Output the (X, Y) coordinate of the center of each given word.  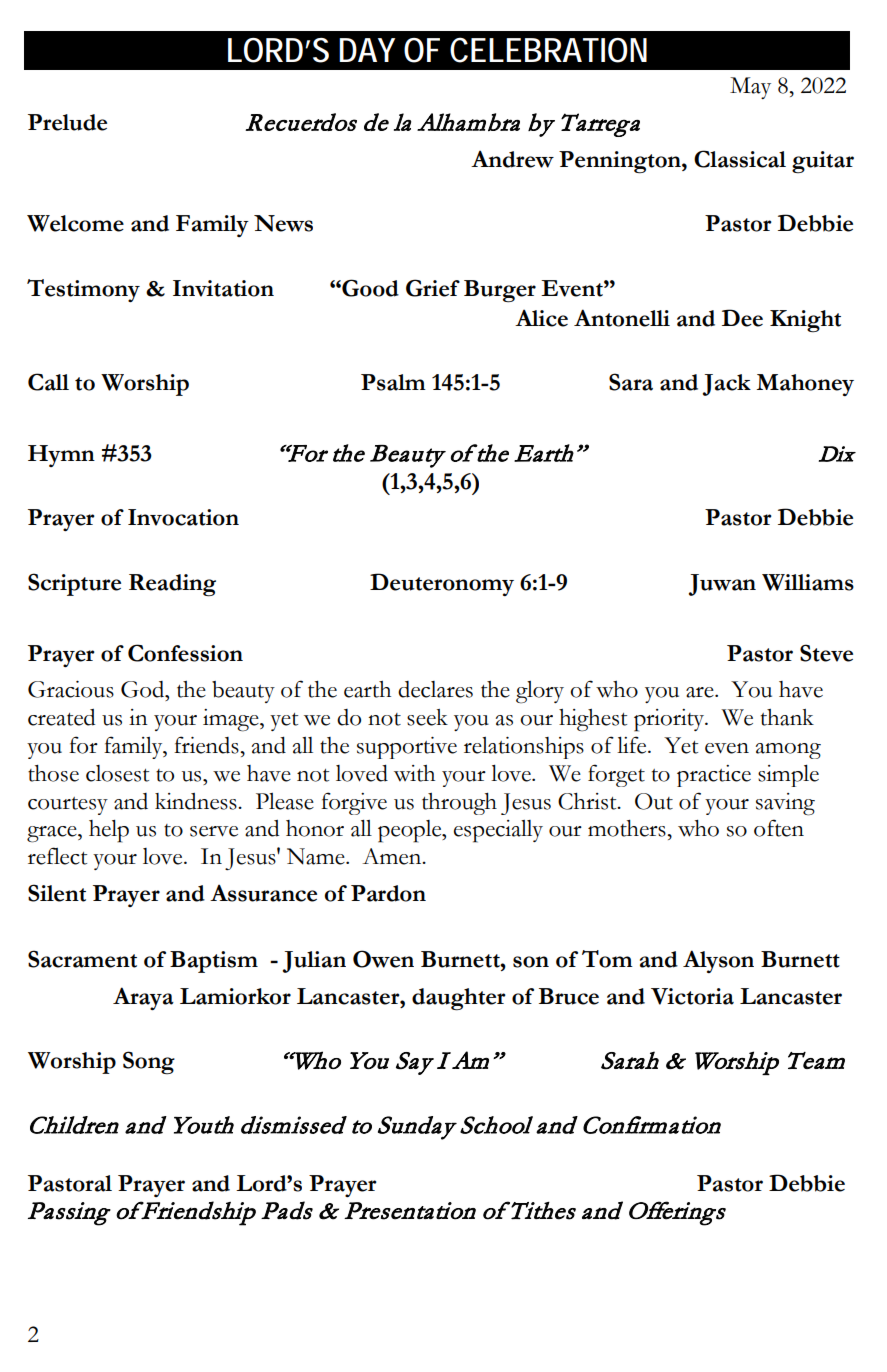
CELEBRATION (548, 50)
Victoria (692, 996)
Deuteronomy (442, 584)
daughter (459, 999)
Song (149, 1062)
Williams (808, 582)
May (750, 88)
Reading (172, 585)
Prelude (67, 122)
